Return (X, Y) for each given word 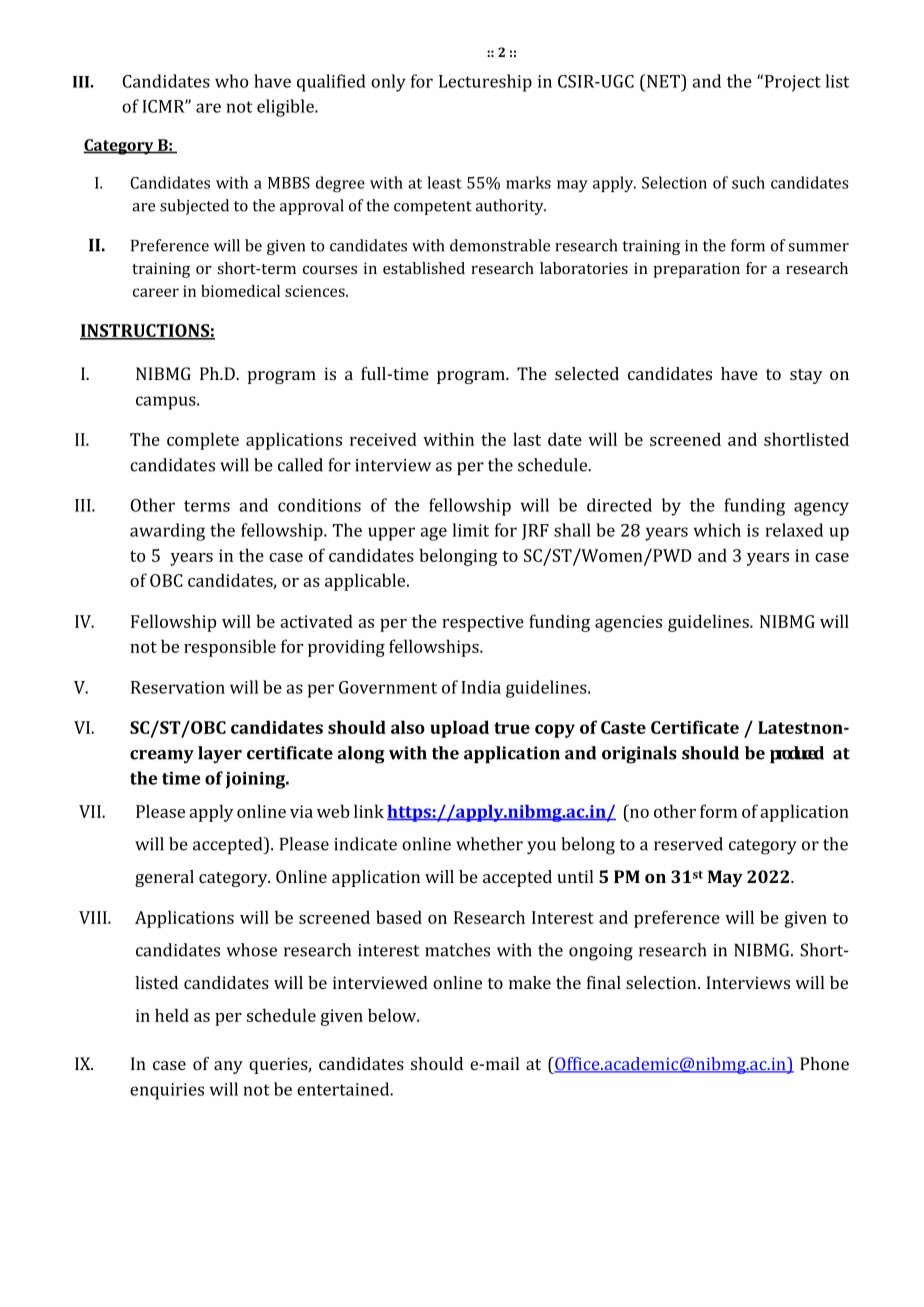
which (717, 530)
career (156, 292)
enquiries (167, 1091)
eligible (286, 108)
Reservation (178, 687)
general (164, 878)
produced (797, 754)
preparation (696, 270)
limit (471, 530)
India (481, 687)
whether (489, 844)
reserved (688, 844)
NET (664, 81)
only (388, 83)
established (424, 268)
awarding (167, 532)
